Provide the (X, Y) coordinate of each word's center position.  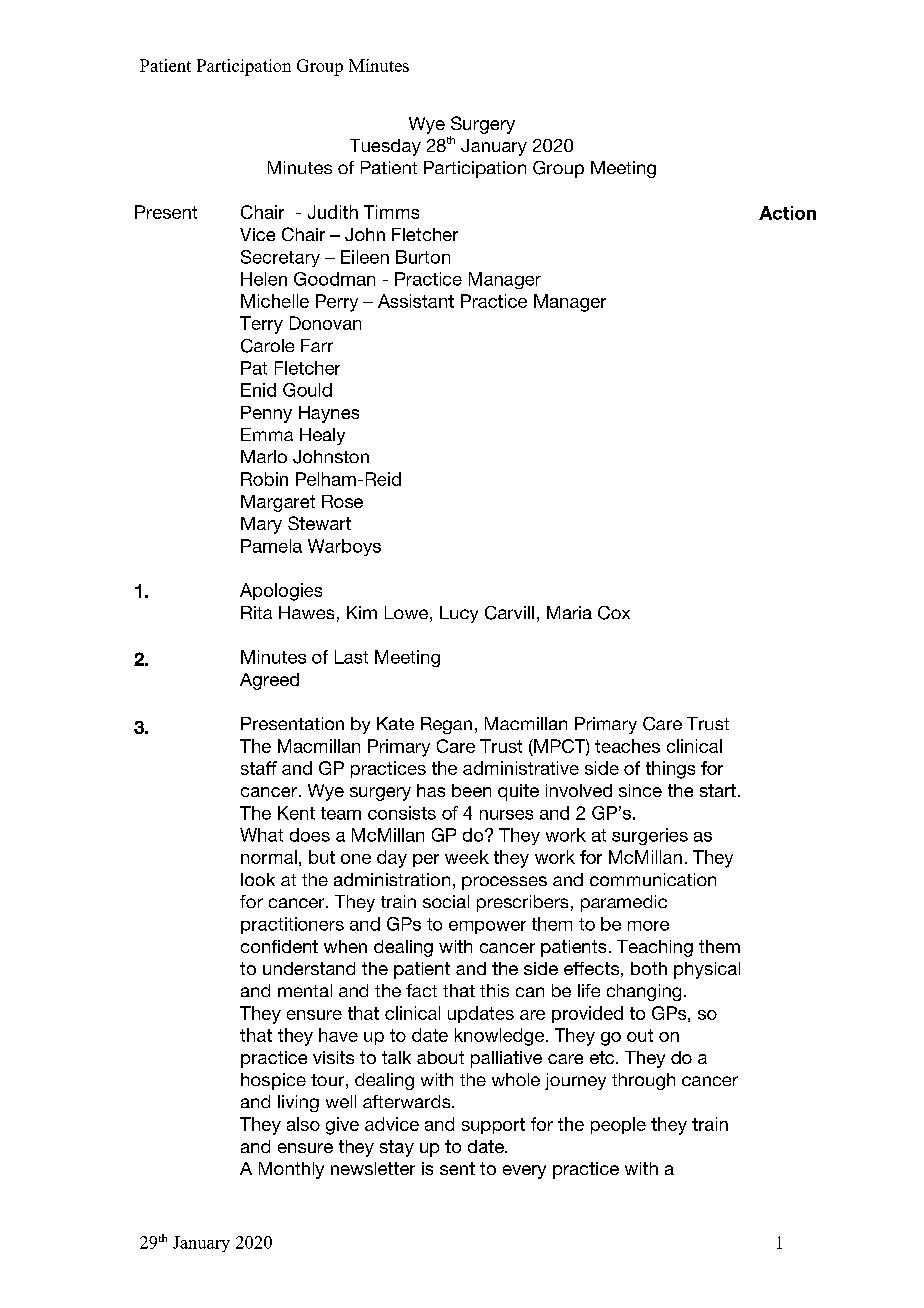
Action (787, 213)
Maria (569, 612)
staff (259, 768)
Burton (423, 257)
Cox (614, 613)
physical (707, 970)
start (718, 790)
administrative (521, 768)
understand (309, 968)
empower (487, 927)
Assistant (416, 301)
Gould (307, 390)
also (303, 1124)
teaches (627, 746)
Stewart (319, 523)
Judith (333, 212)
